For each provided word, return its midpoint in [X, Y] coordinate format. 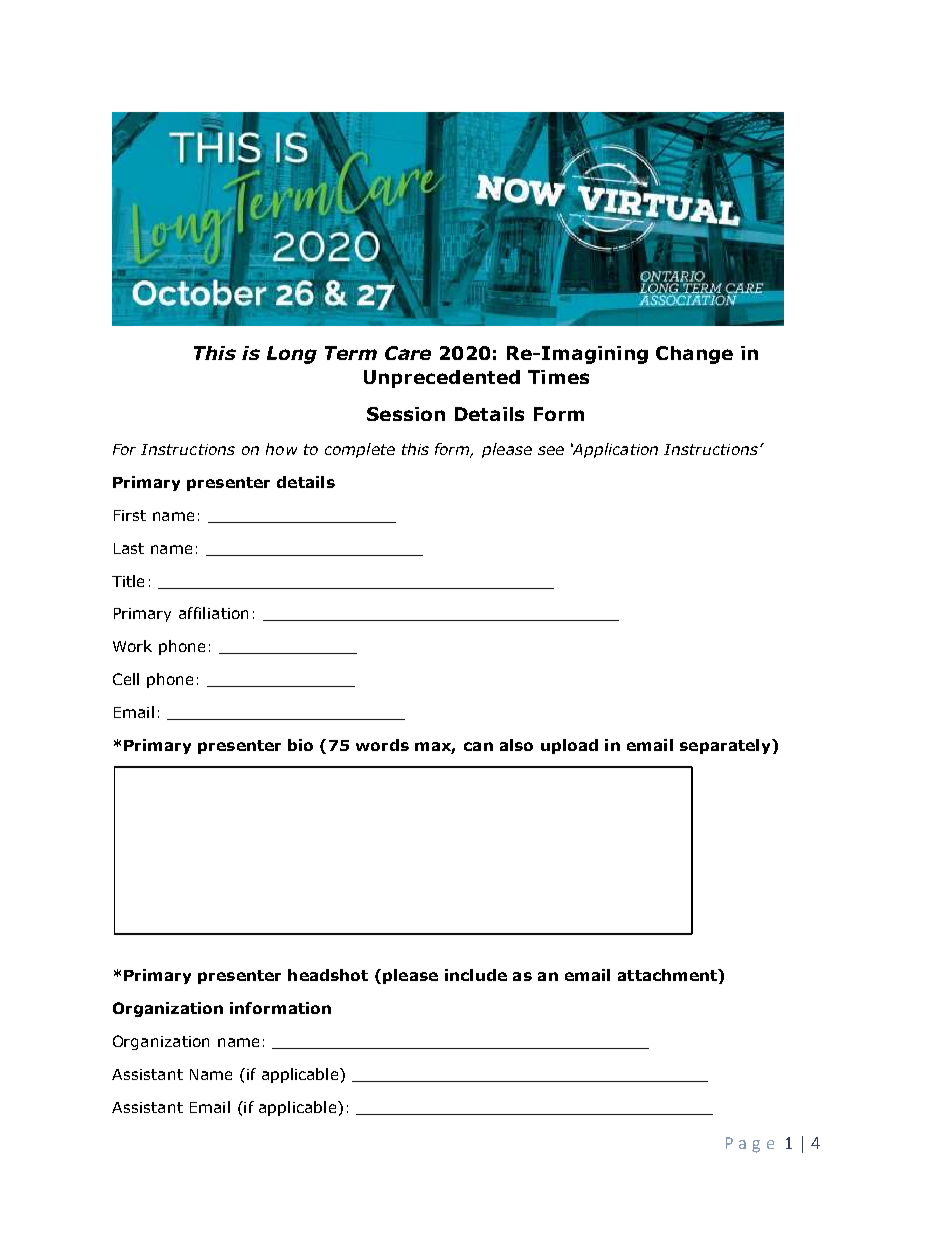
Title [128, 581]
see [551, 450]
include [476, 975]
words [382, 745]
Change [694, 355]
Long [292, 355]
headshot [328, 975]
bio [300, 745]
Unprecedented [442, 379]
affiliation [213, 613]
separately [726, 746]
